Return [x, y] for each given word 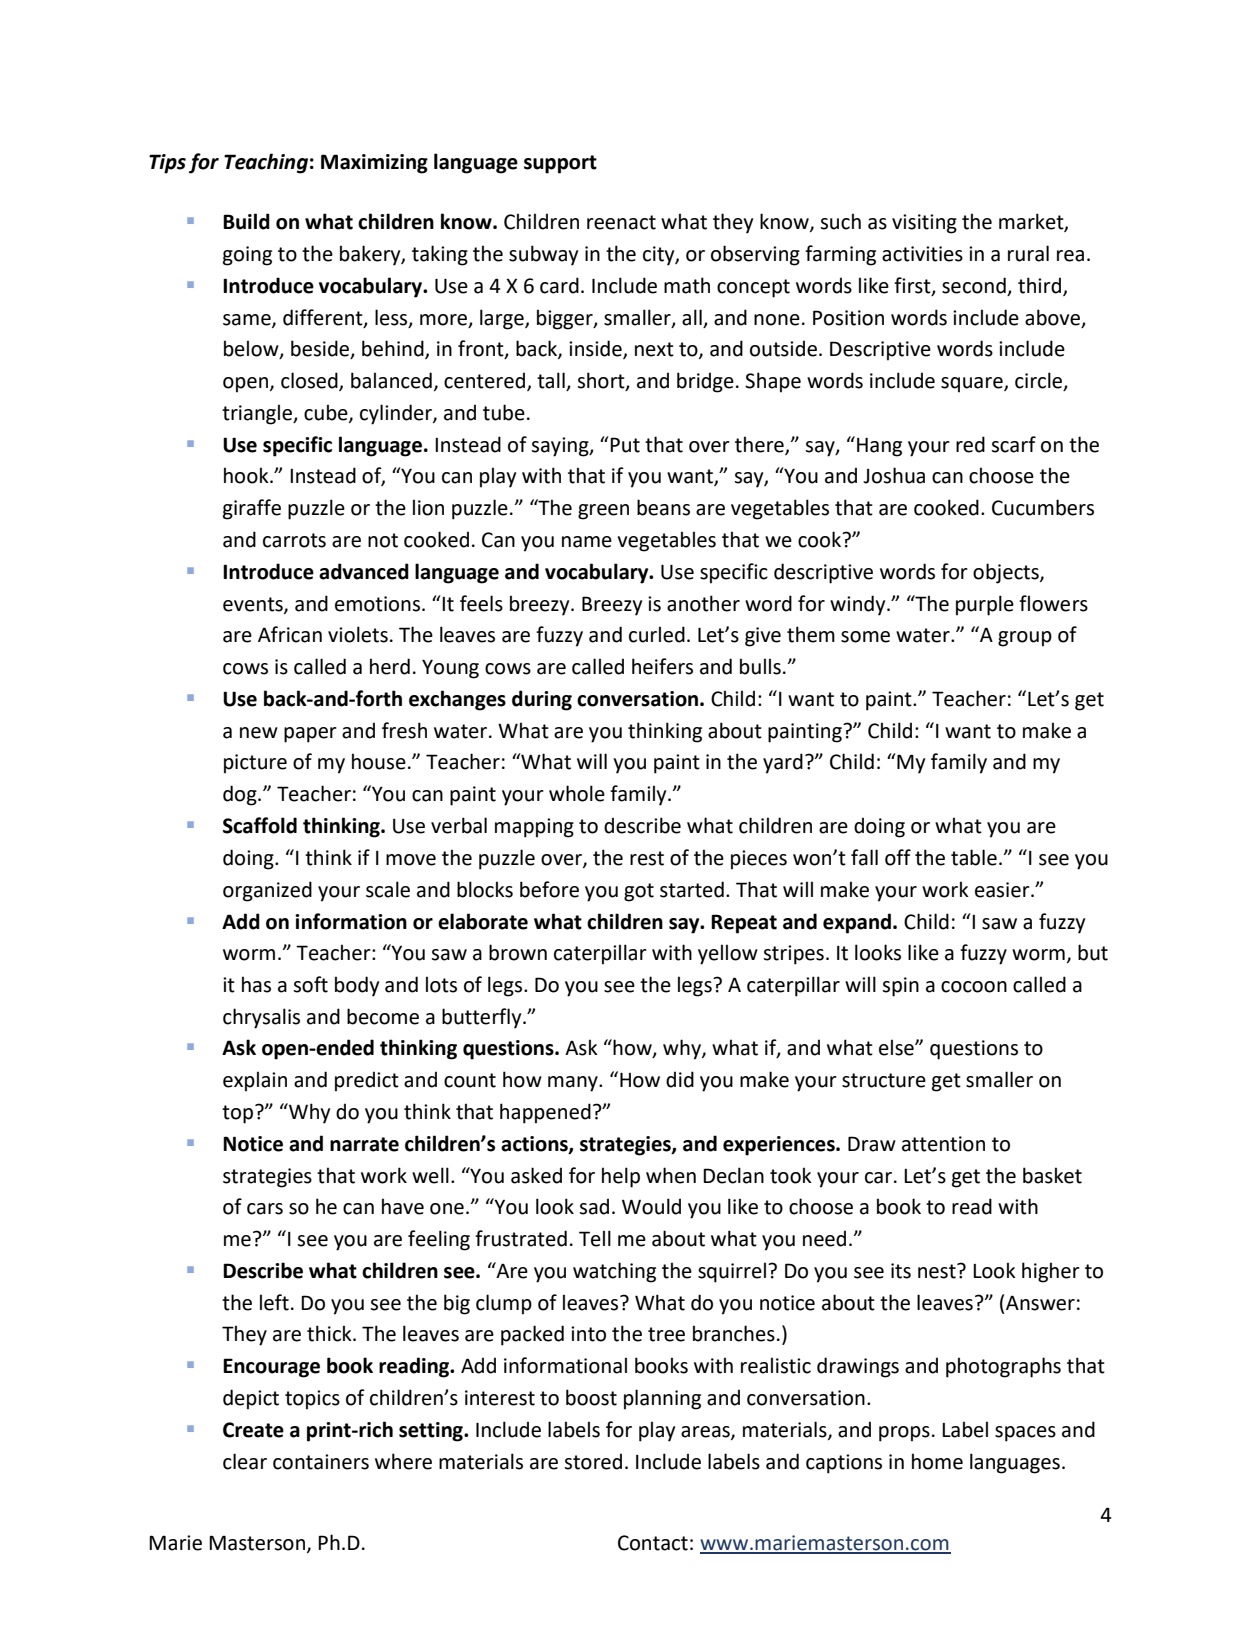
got [639, 892]
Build [246, 221]
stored [593, 1461]
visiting [924, 224]
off [898, 857]
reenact [621, 222]
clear [245, 1461]
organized [267, 891]
